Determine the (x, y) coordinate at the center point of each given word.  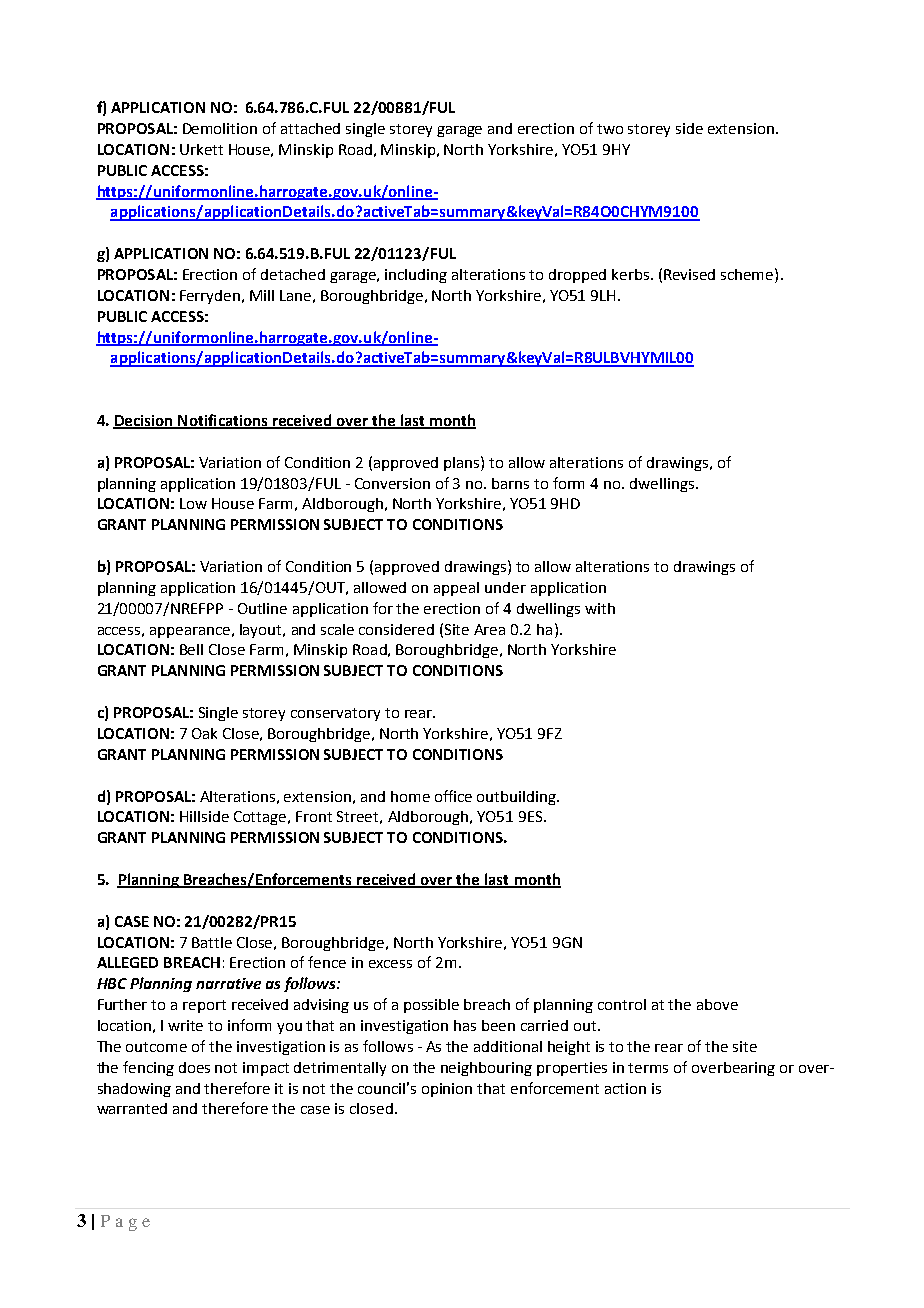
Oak (204, 733)
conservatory (335, 714)
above (717, 1004)
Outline (262, 608)
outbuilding (517, 798)
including (416, 276)
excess (390, 964)
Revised (689, 274)
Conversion (392, 483)
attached (310, 128)
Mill (262, 295)
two (610, 129)
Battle (212, 942)
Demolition (220, 128)
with (600, 608)
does (194, 1067)
